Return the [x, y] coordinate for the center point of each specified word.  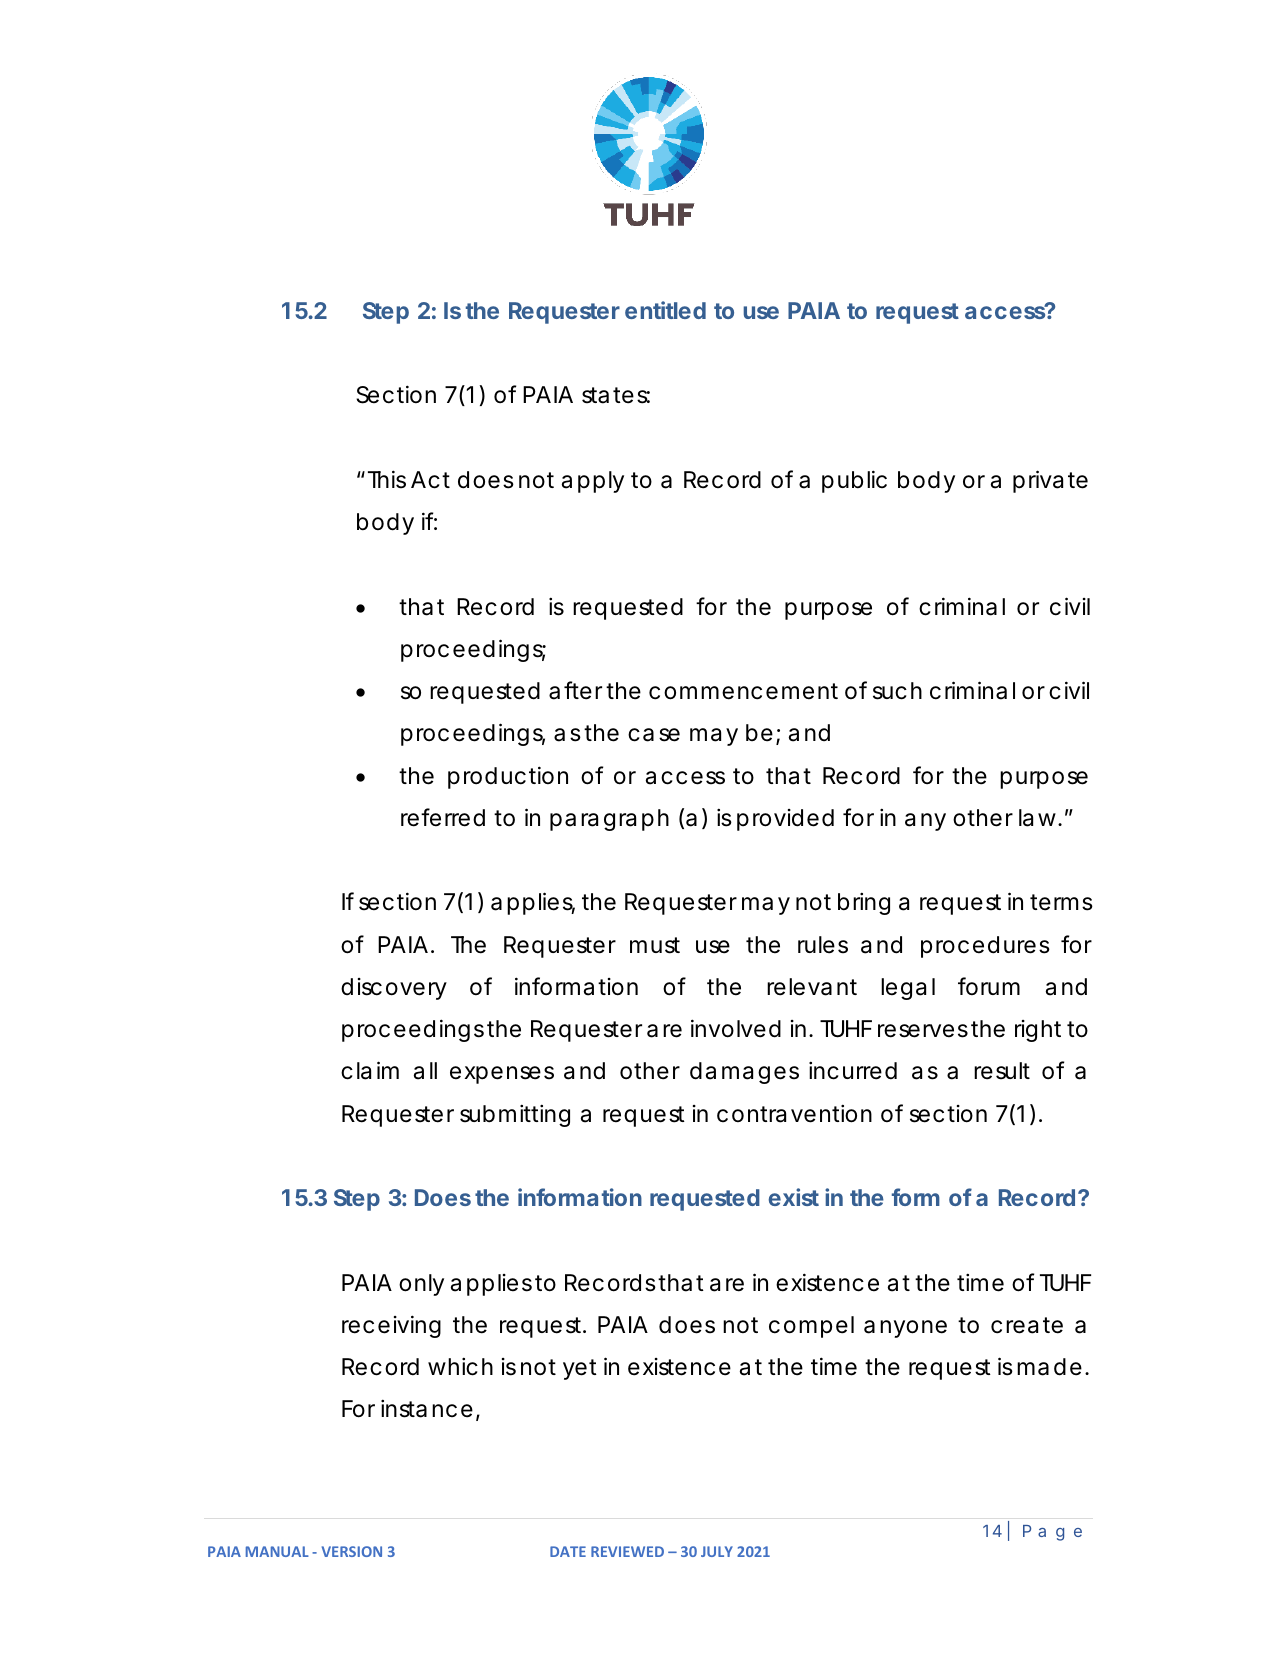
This [387, 479]
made [1049, 1367]
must [655, 945]
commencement [743, 691]
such [897, 691]
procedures [985, 947]
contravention [794, 1113]
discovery [394, 989]
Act [430, 480]
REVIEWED [627, 1551]
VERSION [352, 1551]
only [421, 1285]
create [1027, 1325]
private [1050, 481]
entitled [665, 310]
